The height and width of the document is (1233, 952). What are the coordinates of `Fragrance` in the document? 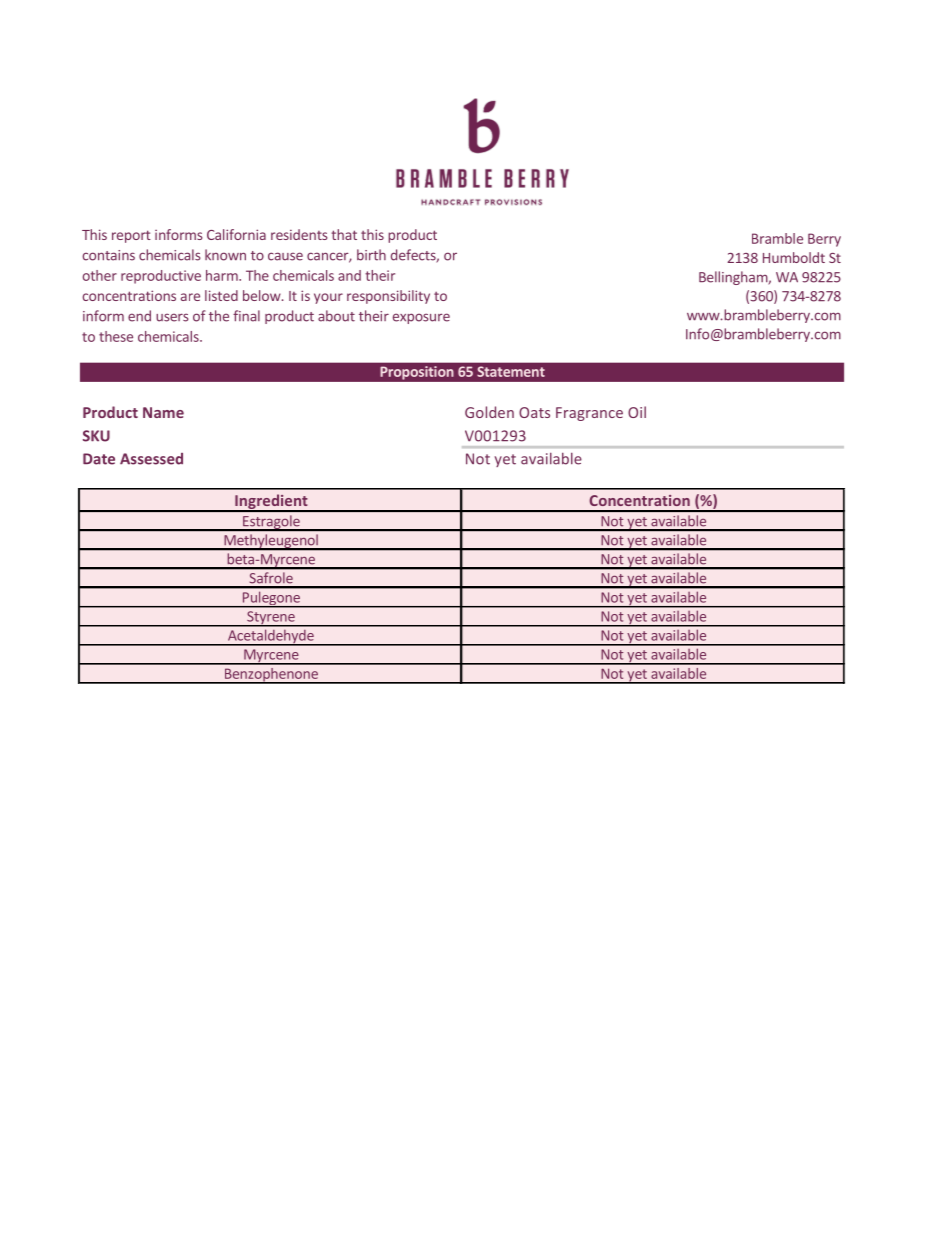 It's located at (589, 414).
